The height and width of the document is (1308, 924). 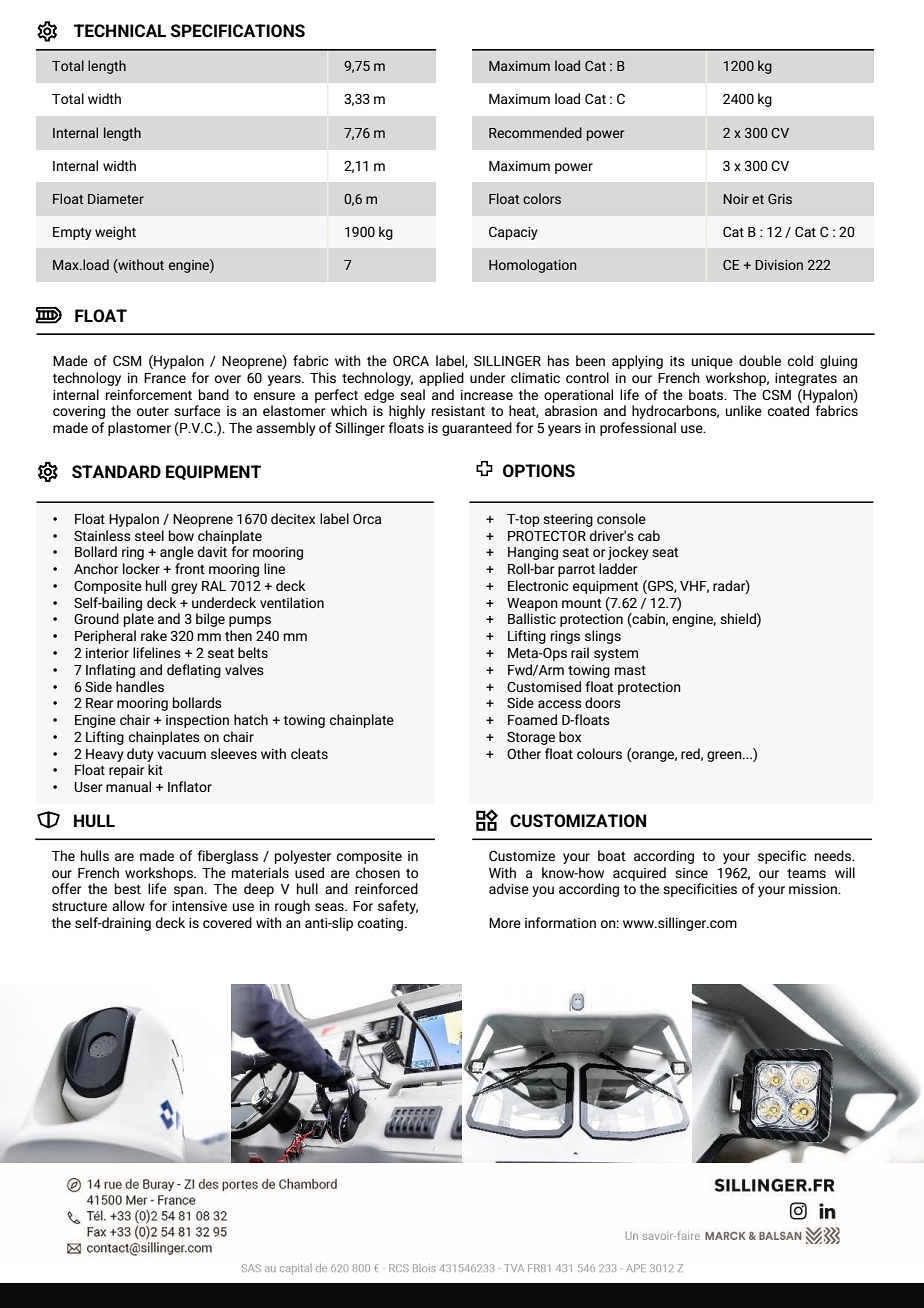 I want to click on applied, so click(x=441, y=379).
